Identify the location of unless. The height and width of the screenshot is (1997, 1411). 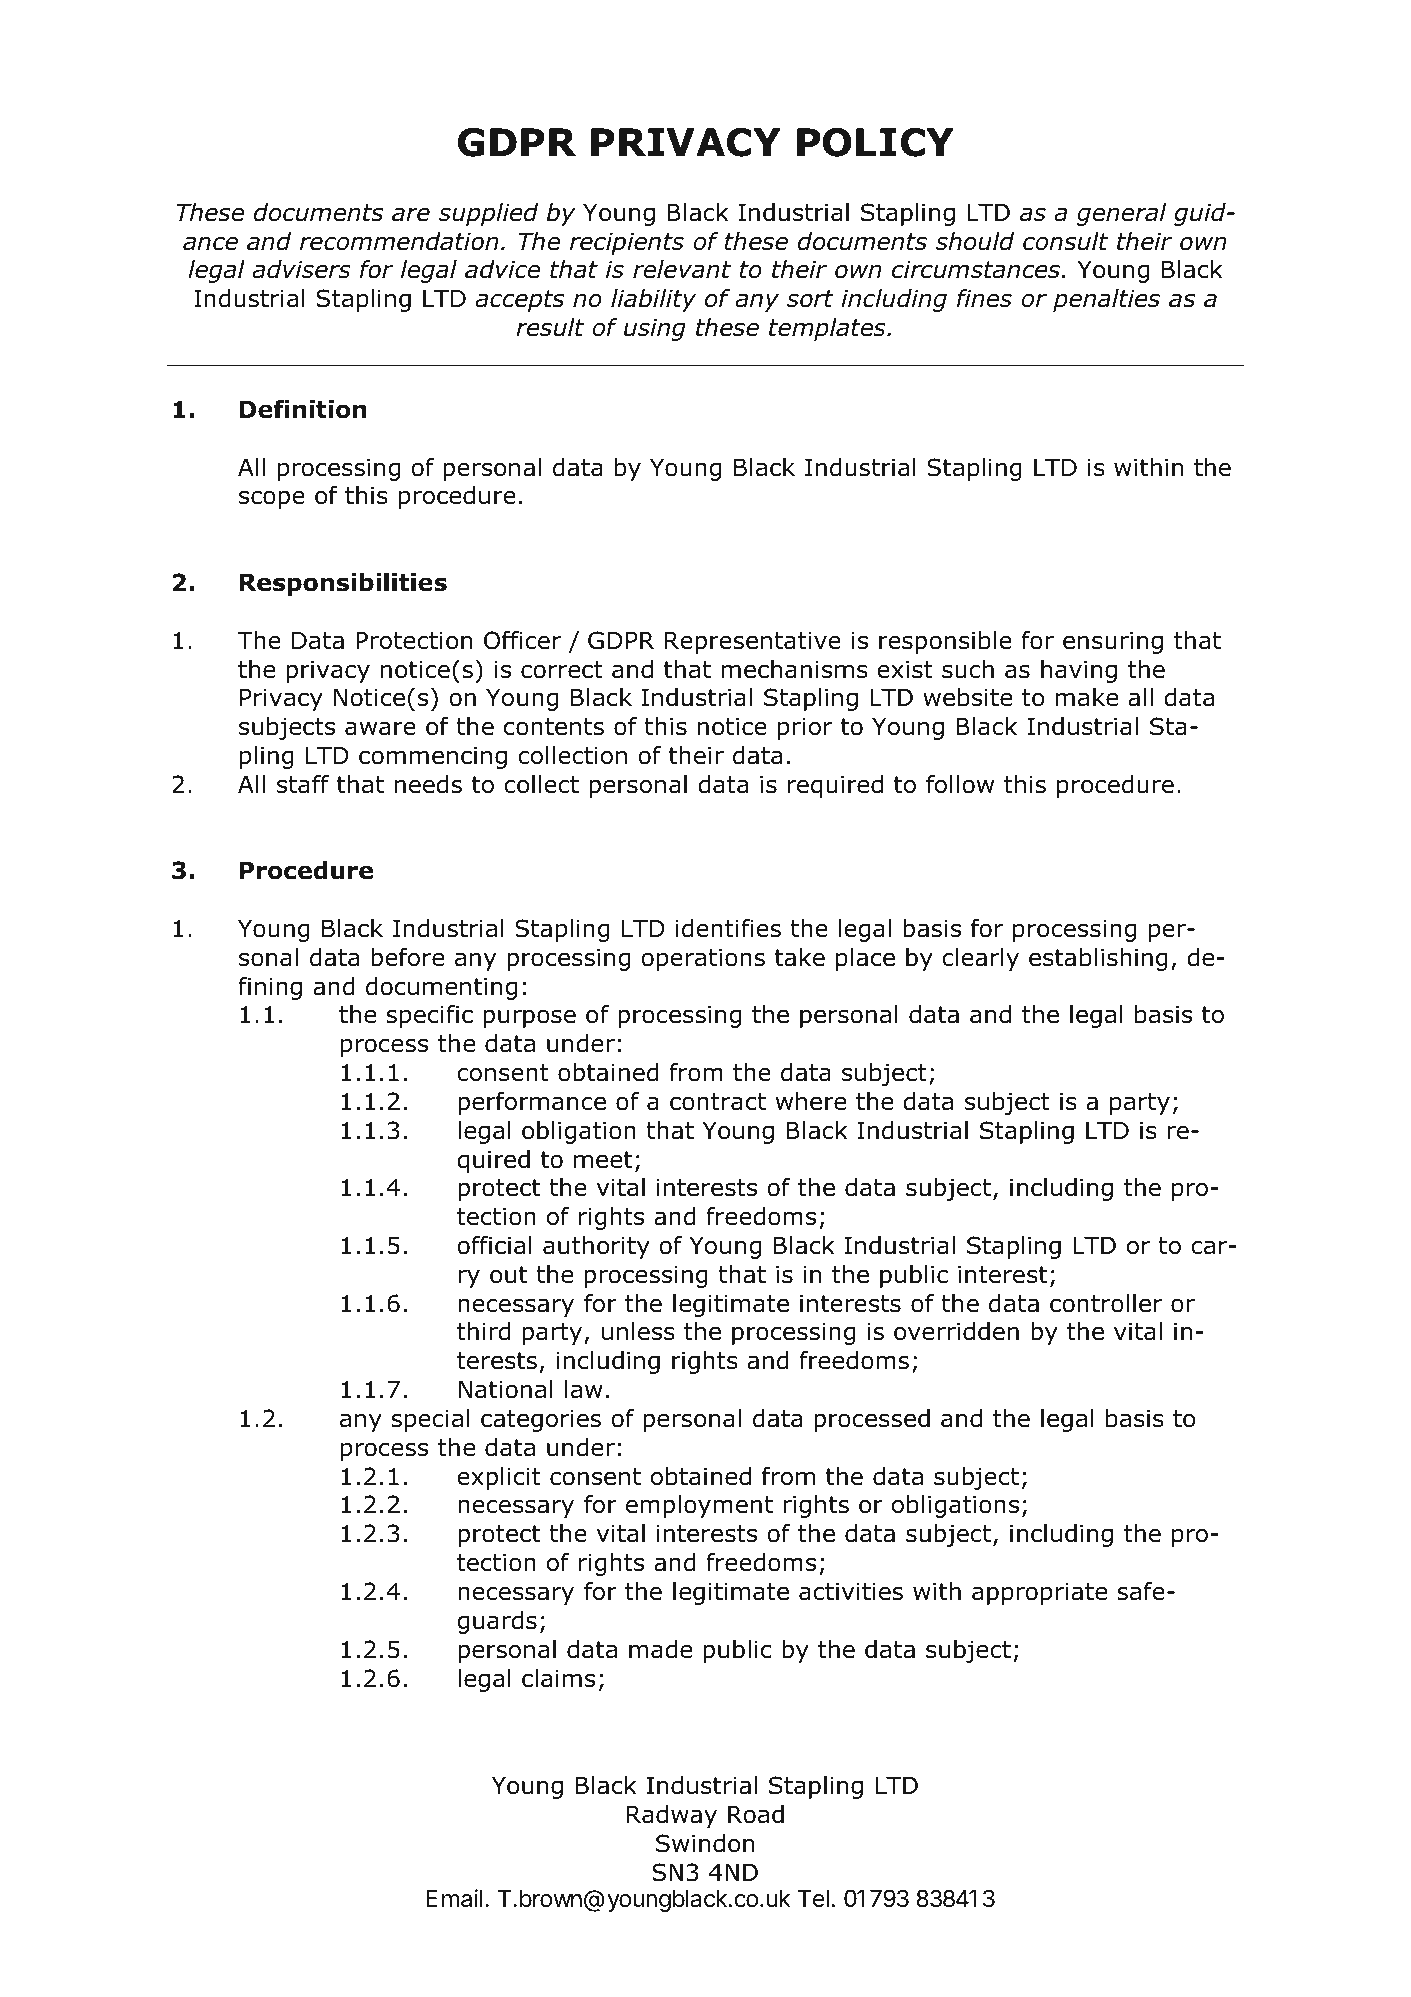
(638, 1331).
